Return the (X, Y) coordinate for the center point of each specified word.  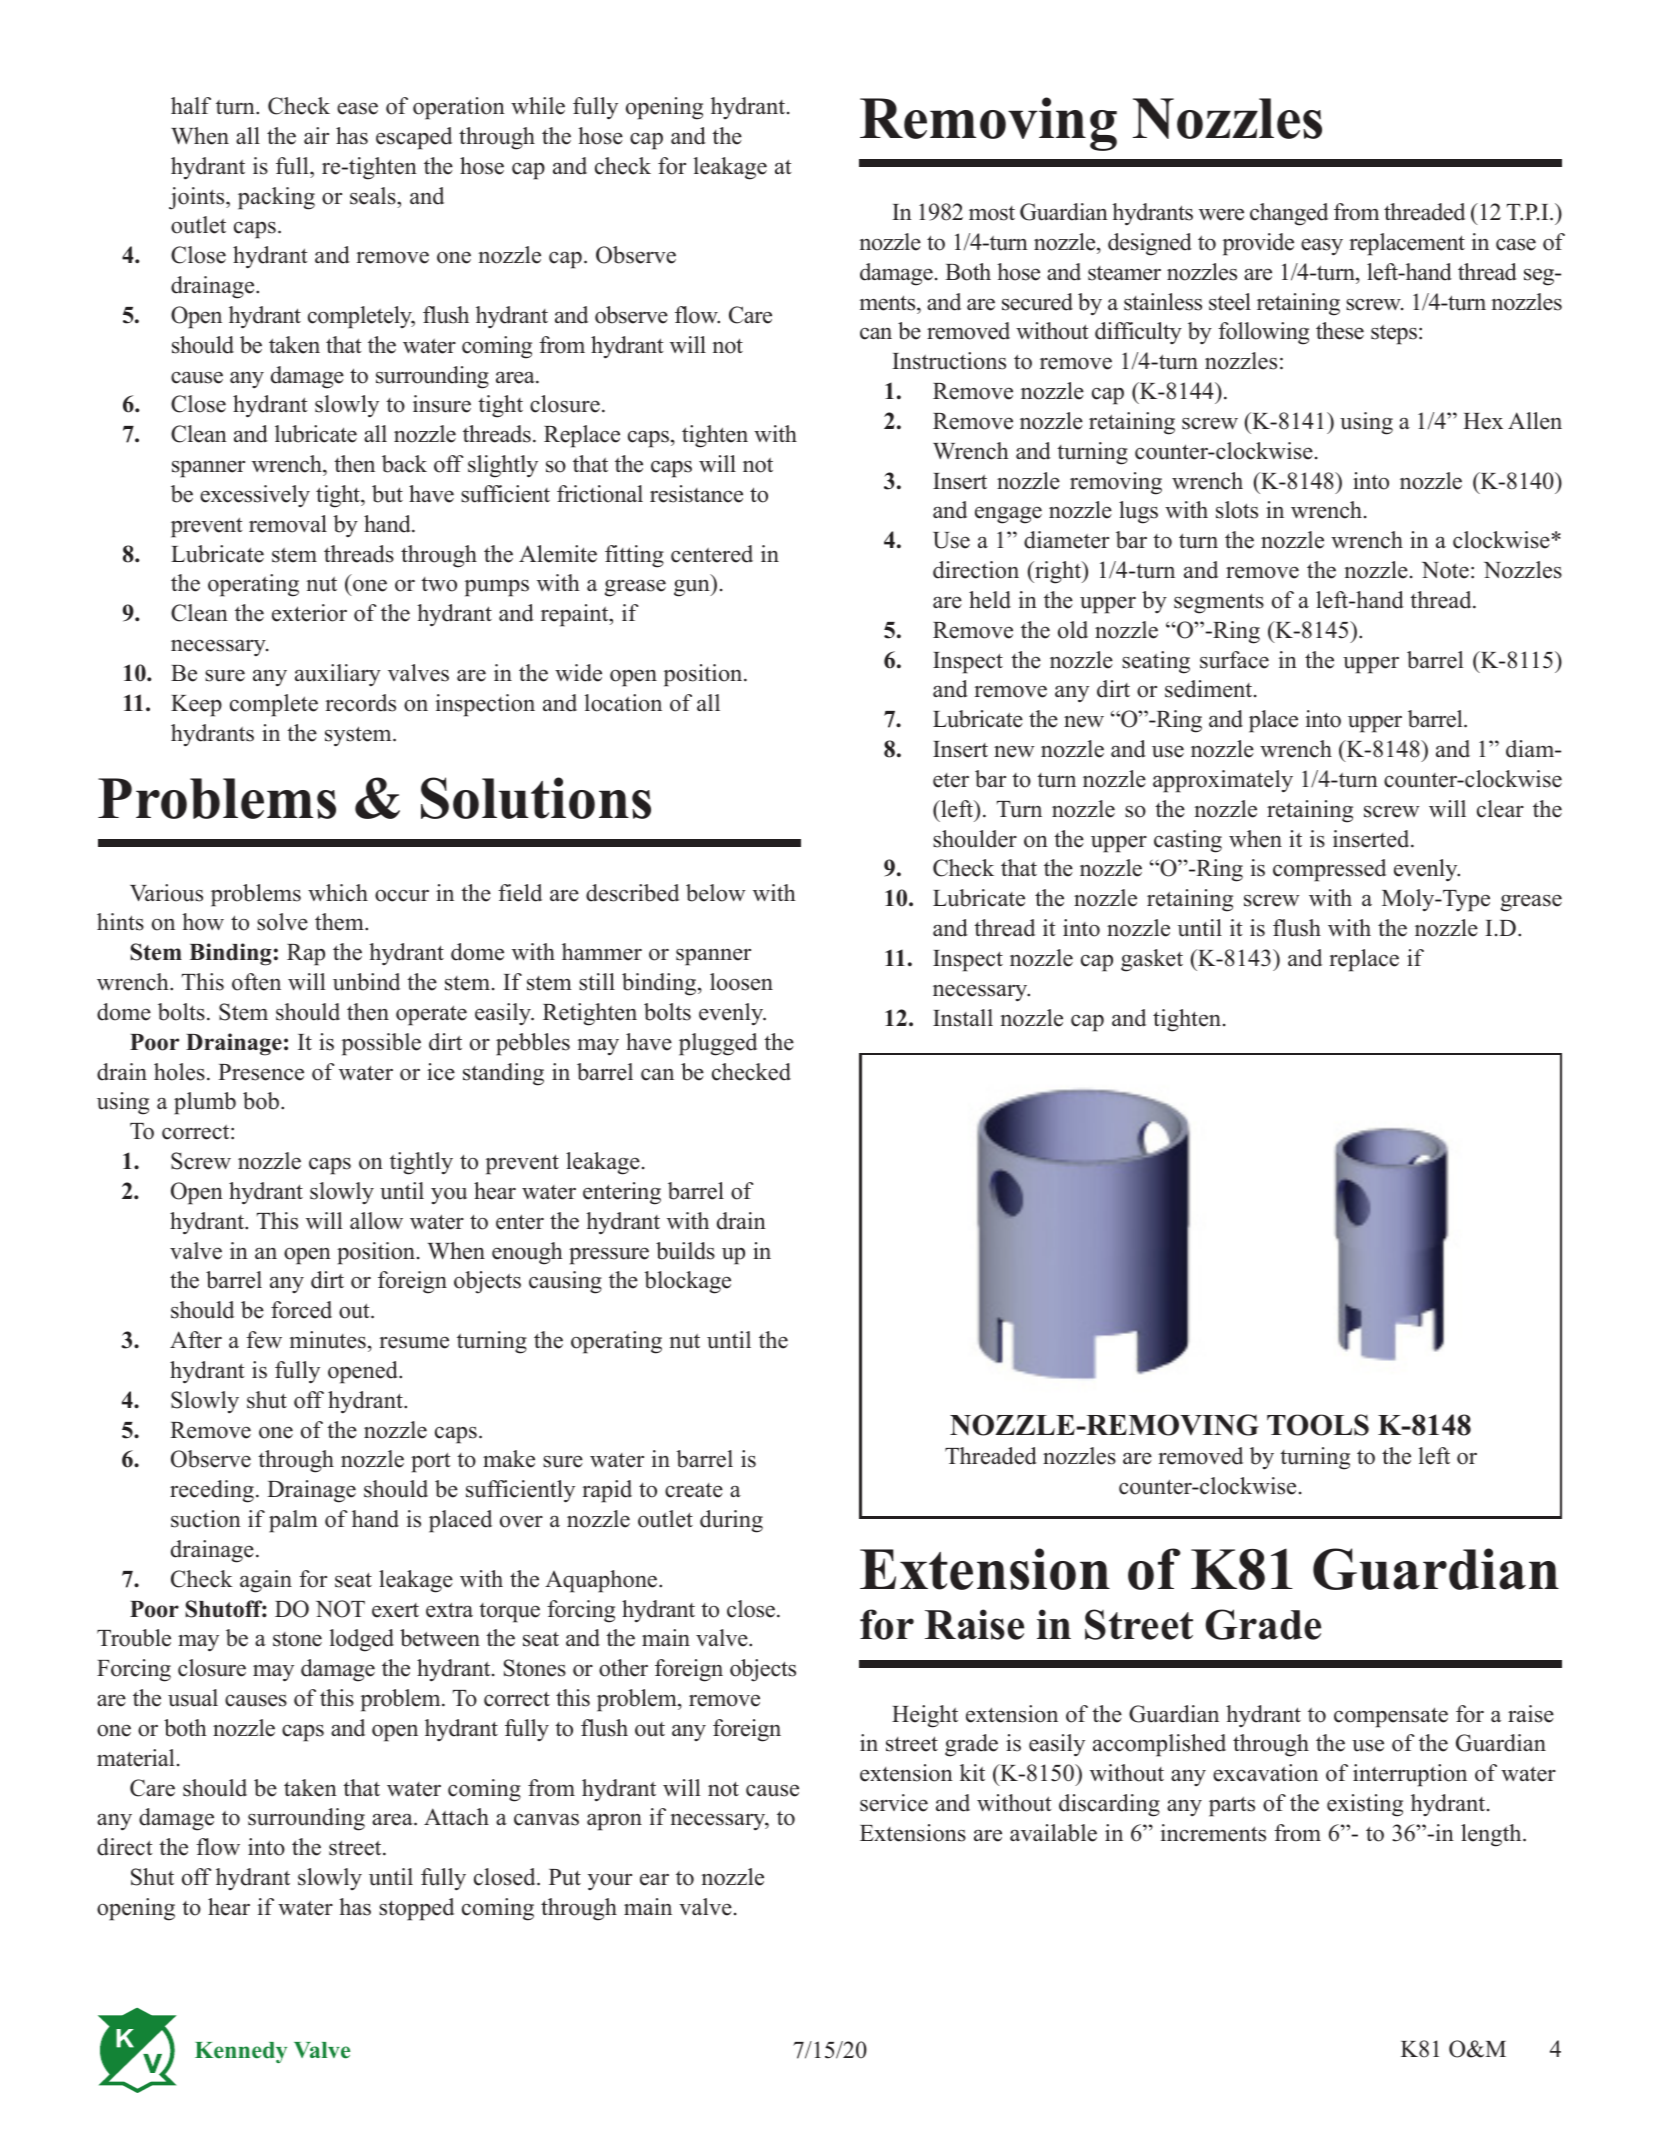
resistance (696, 494)
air (316, 135)
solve (282, 922)
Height (925, 1716)
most (992, 213)
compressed (1329, 870)
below (715, 893)
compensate (1391, 1717)
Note (1445, 570)
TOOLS (1318, 1425)
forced (301, 1310)
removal (288, 524)
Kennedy (241, 2052)
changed (1289, 214)
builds (685, 1251)
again (266, 1581)
